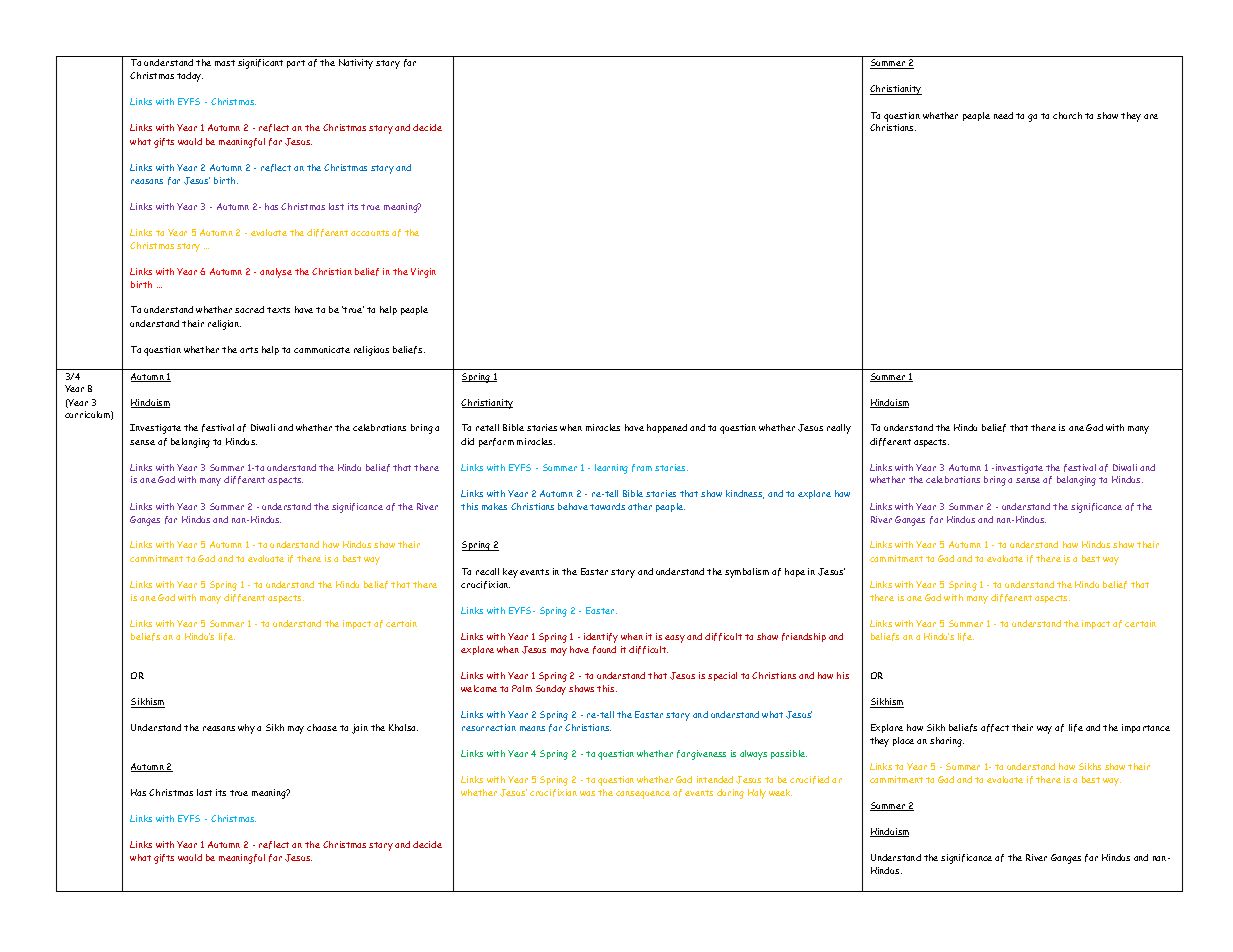 Image resolution: width=1233 pixels, height=952 pixels. What do you see at coordinates (322, 727) in the image?
I see `choose` at bounding box center [322, 727].
